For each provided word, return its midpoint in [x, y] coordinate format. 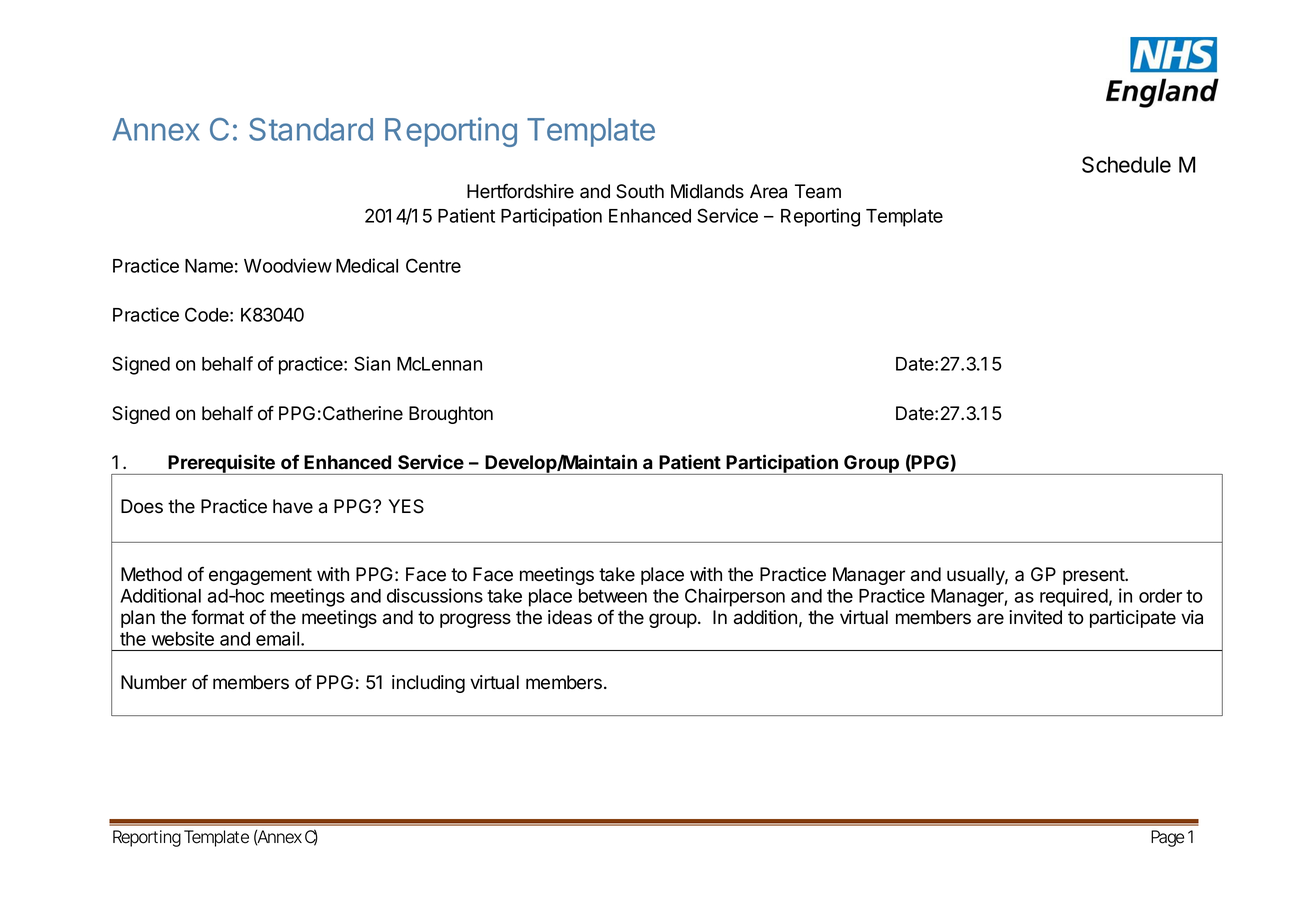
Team [818, 191]
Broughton [451, 415]
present [1094, 576]
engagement [260, 576]
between [613, 596]
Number [154, 682]
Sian [372, 363]
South [640, 191]
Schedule [1126, 164]
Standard [311, 129]
